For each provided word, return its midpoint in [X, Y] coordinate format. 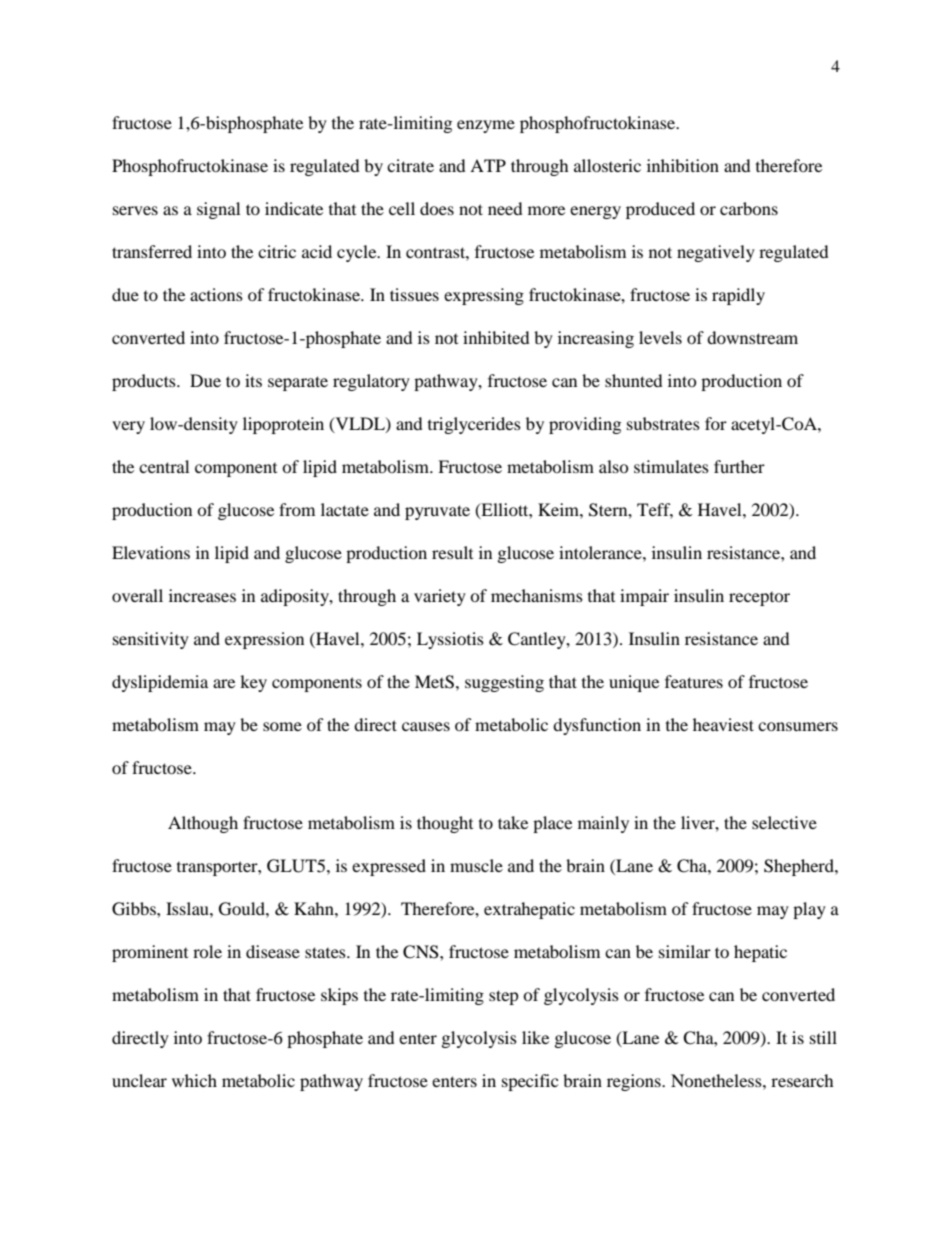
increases [202, 595]
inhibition [683, 165]
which [194, 1080]
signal [218, 210]
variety [440, 597]
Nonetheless [717, 1080]
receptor [759, 599]
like [535, 1037]
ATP [488, 165]
